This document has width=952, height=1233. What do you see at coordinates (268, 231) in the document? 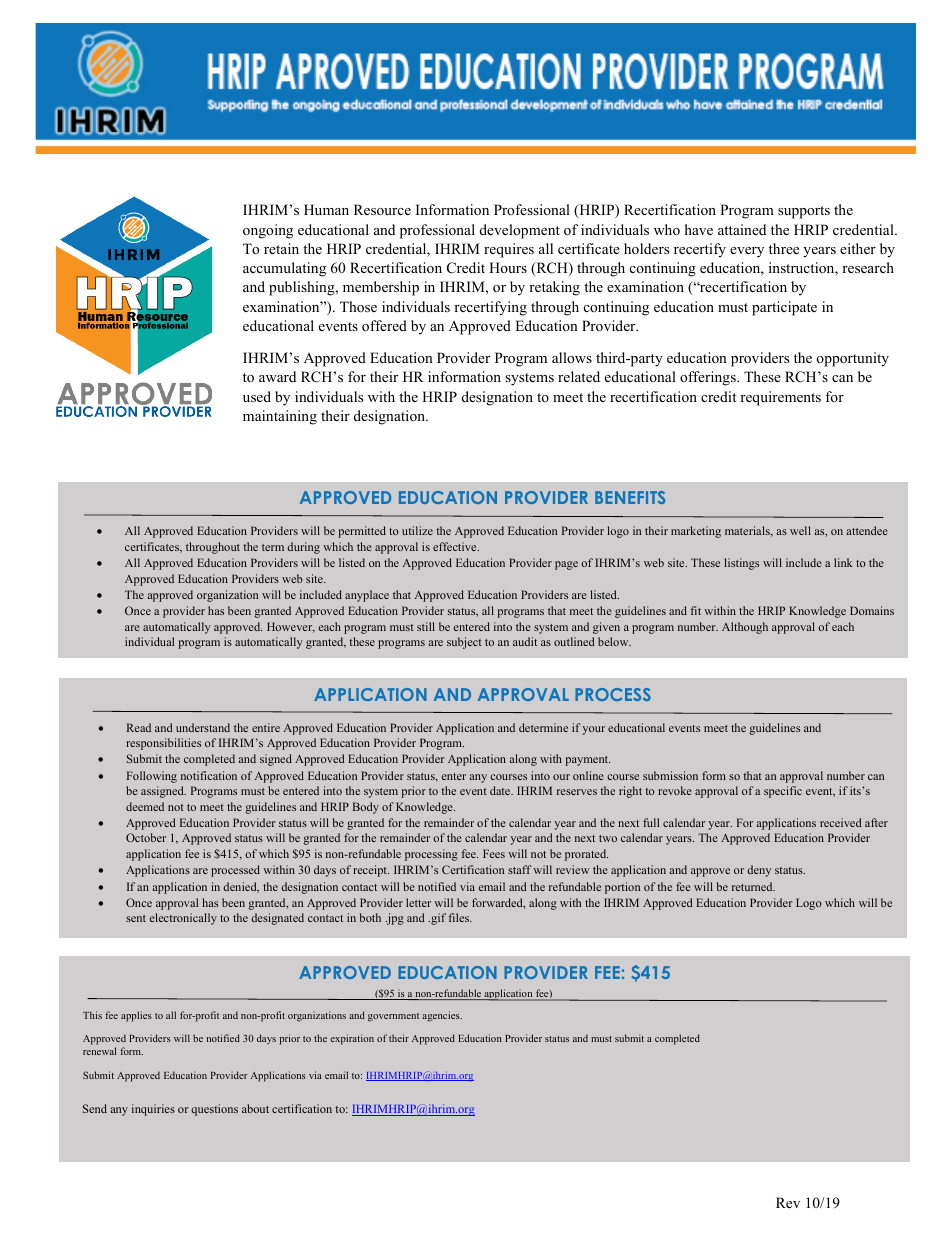
I see `ongoing` at bounding box center [268, 231].
